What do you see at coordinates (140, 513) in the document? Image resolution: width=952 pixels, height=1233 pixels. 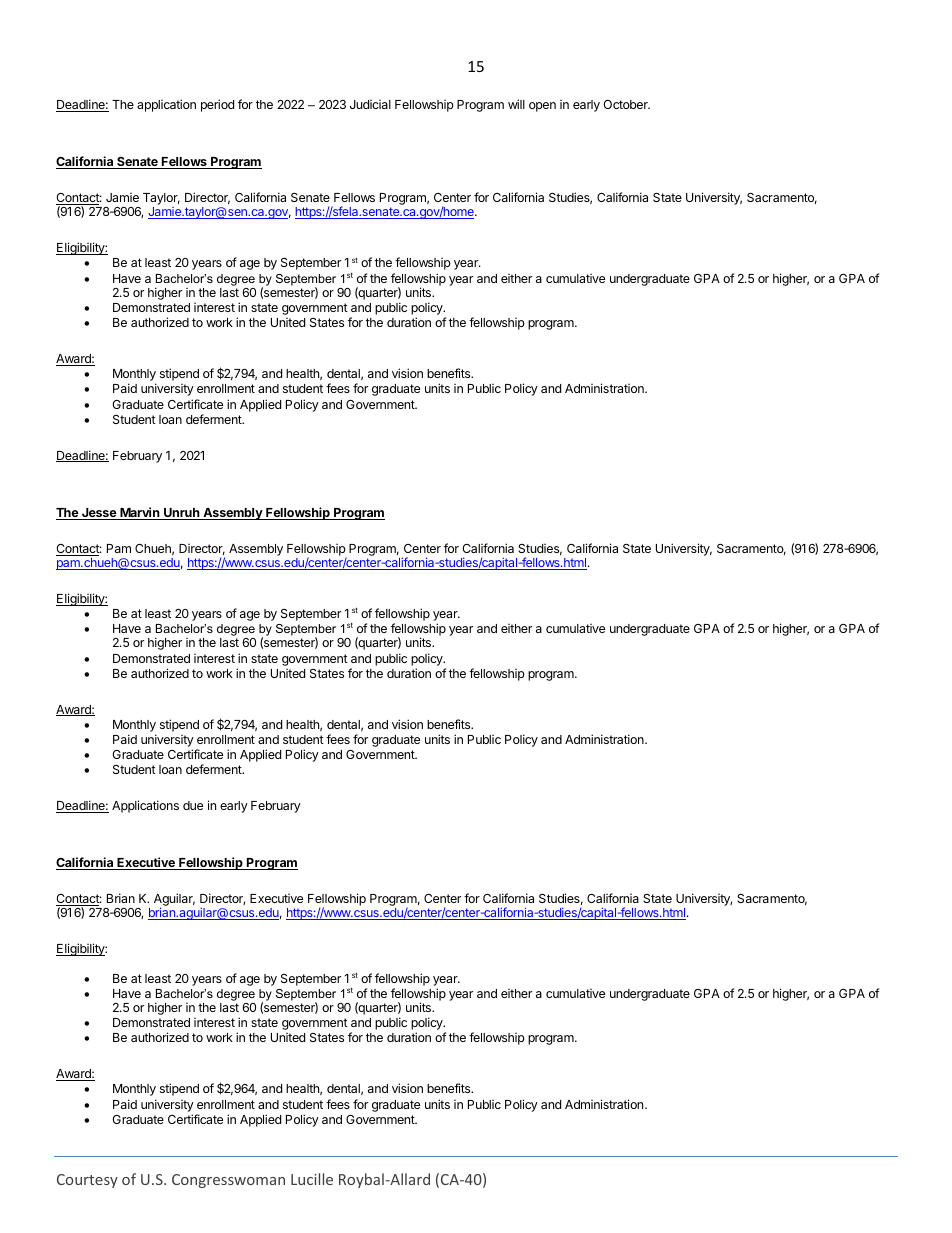 I see `Marvin` at bounding box center [140, 513].
